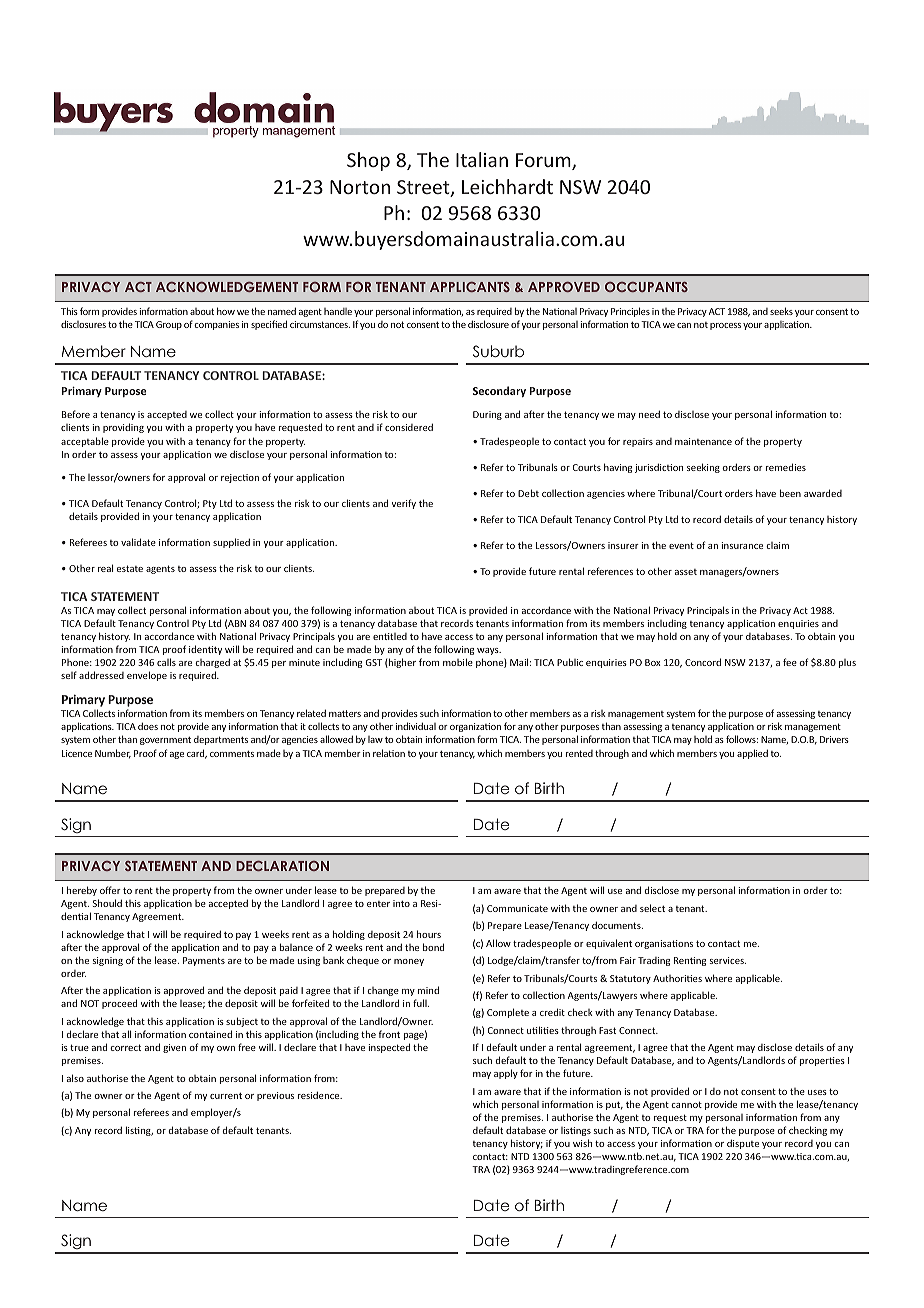  Describe the element at coordinates (743, 1144) in the image. I see `dispute` at that location.
